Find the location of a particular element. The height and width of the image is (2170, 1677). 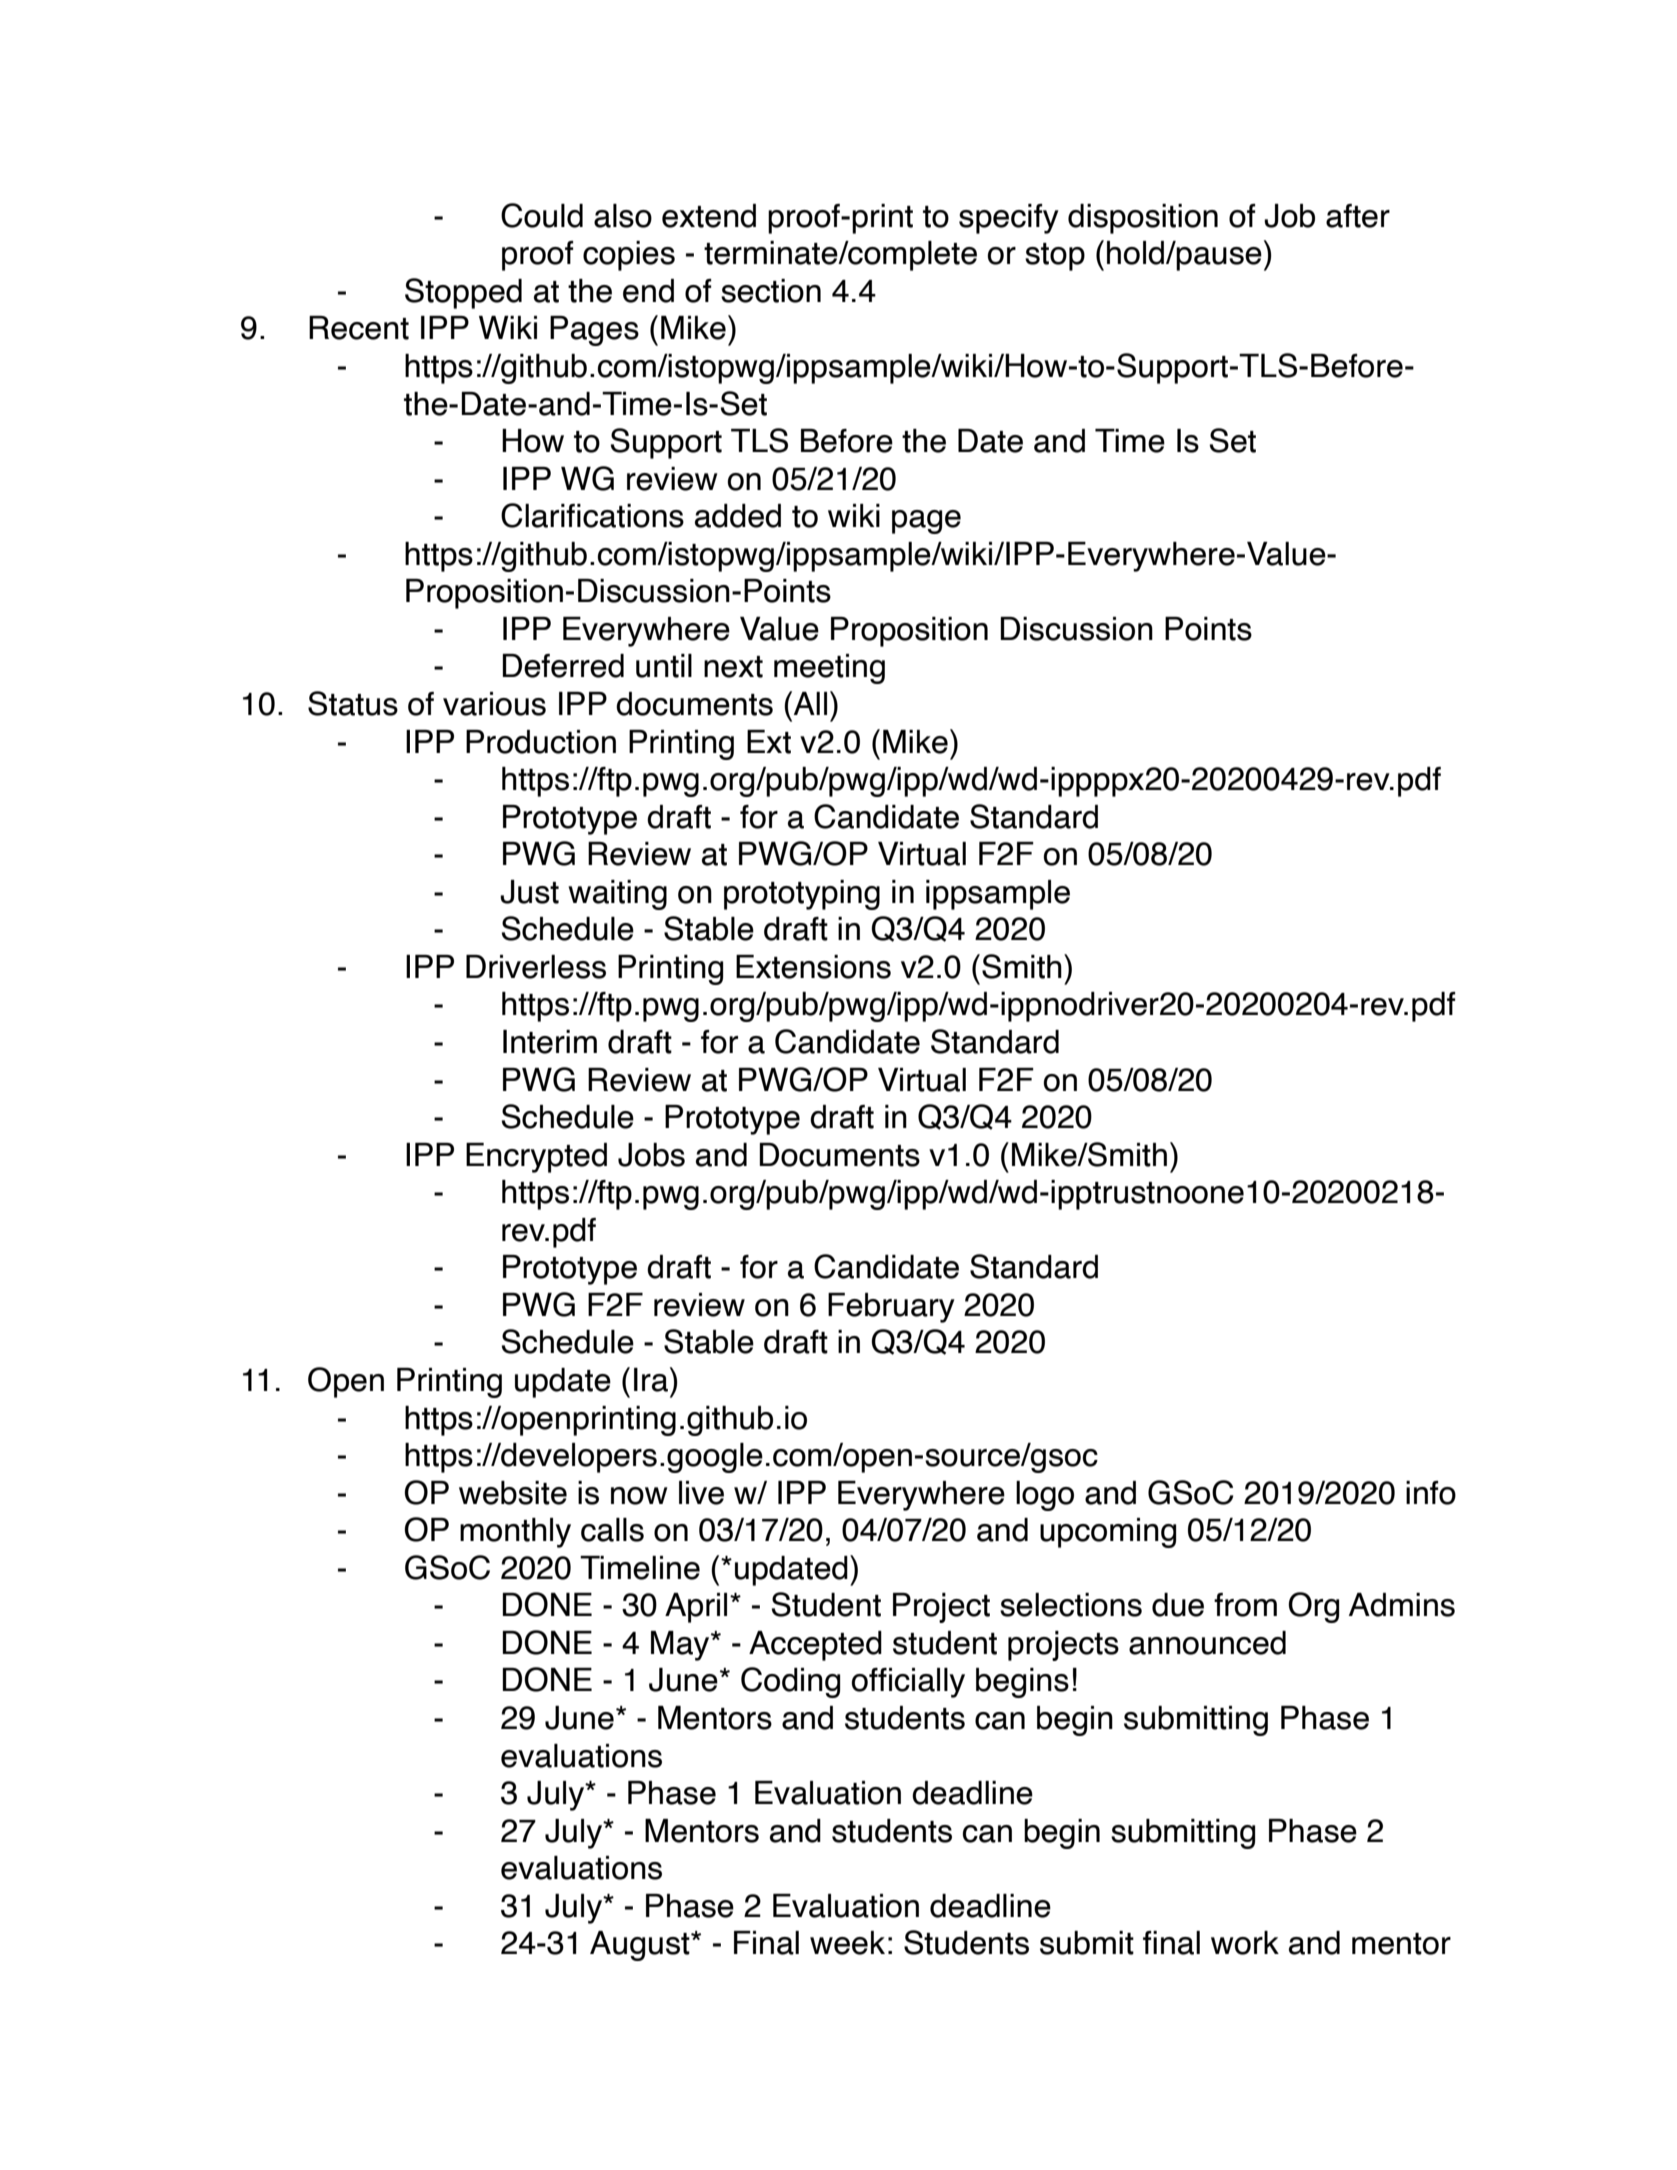

meeting is located at coordinates (829, 669).
